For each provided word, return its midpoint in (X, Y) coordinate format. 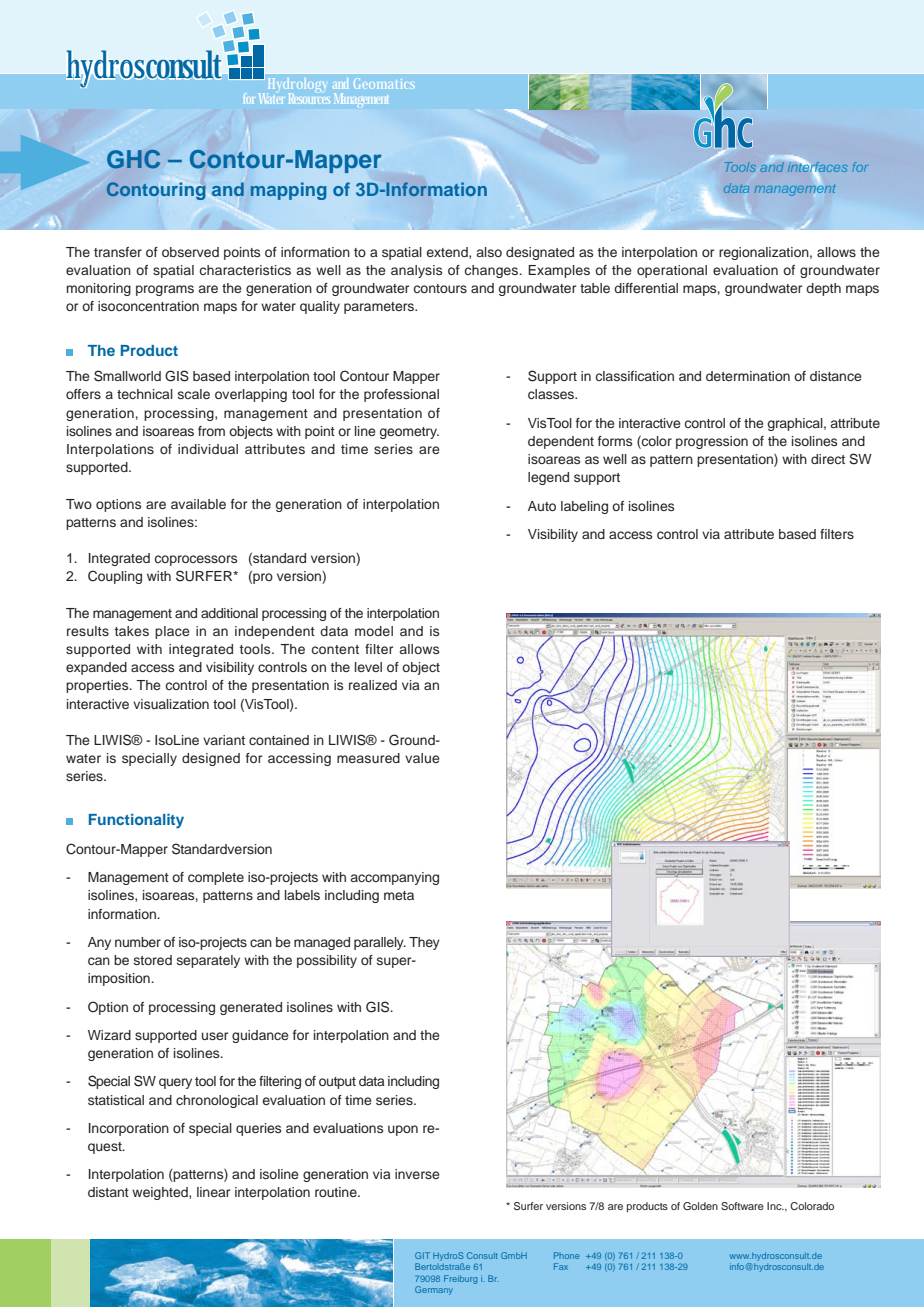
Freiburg (460, 1279)
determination (748, 376)
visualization (171, 704)
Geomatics (384, 84)
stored (153, 960)
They (424, 943)
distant (108, 1192)
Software (742, 1206)
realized (373, 685)
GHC (133, 159)
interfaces (817, 166)
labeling (584, 507)
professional (401, 395)
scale (194, 394)
